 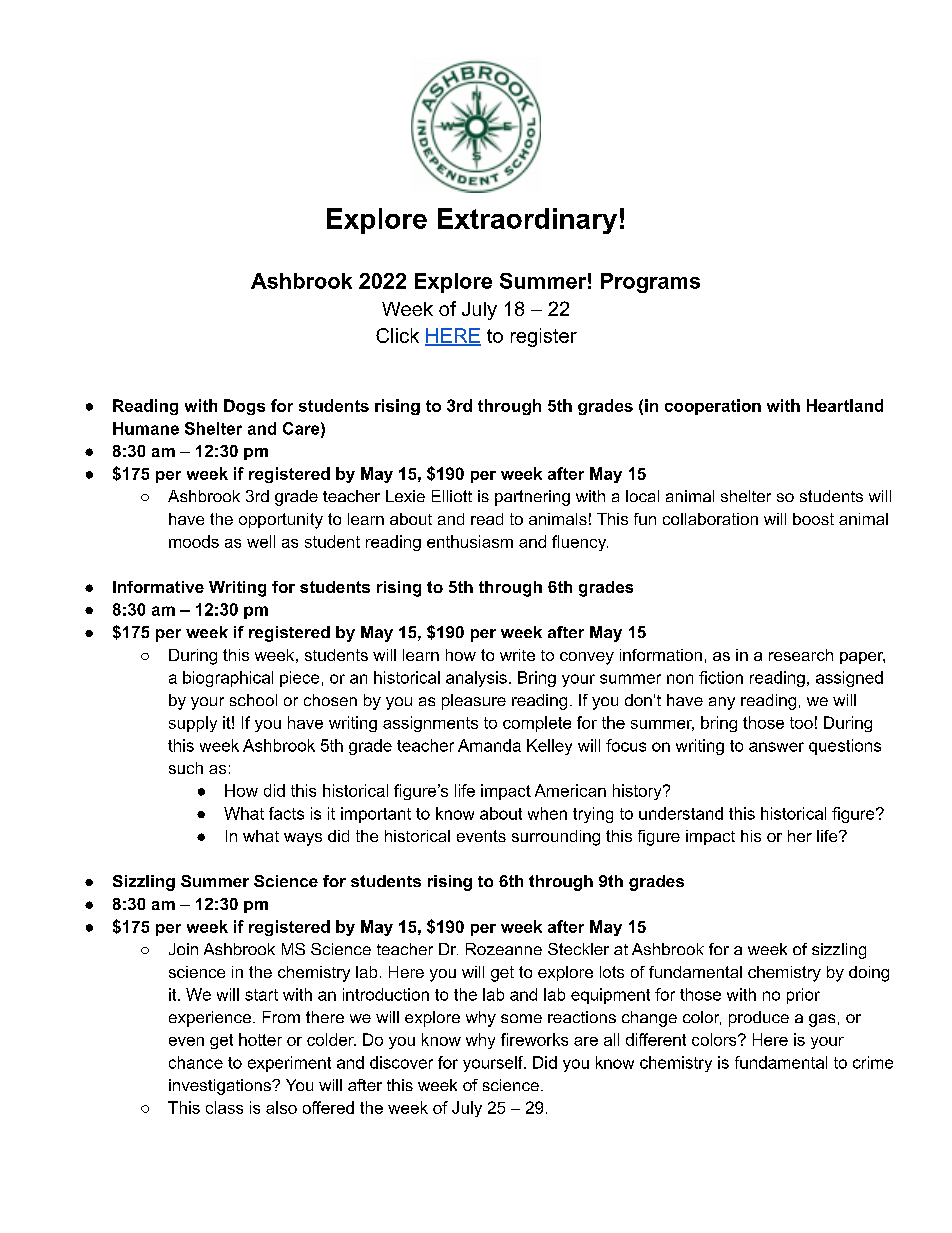 What do you see at coordinates (534, 1039) in the image?
I see `fireworks` at bounding box center [534, 1039].
